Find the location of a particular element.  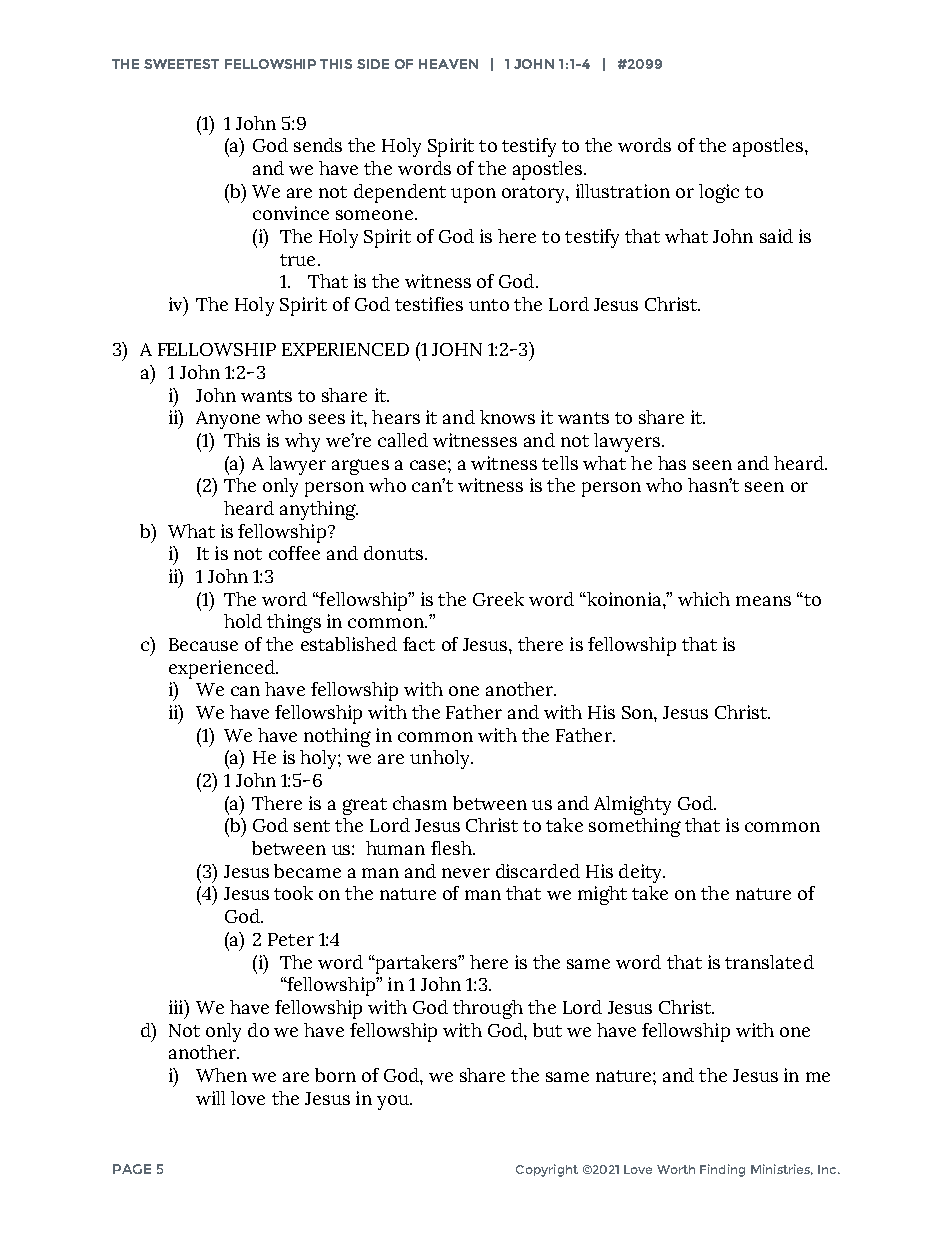

Because is located at coordinates (203, 644).
